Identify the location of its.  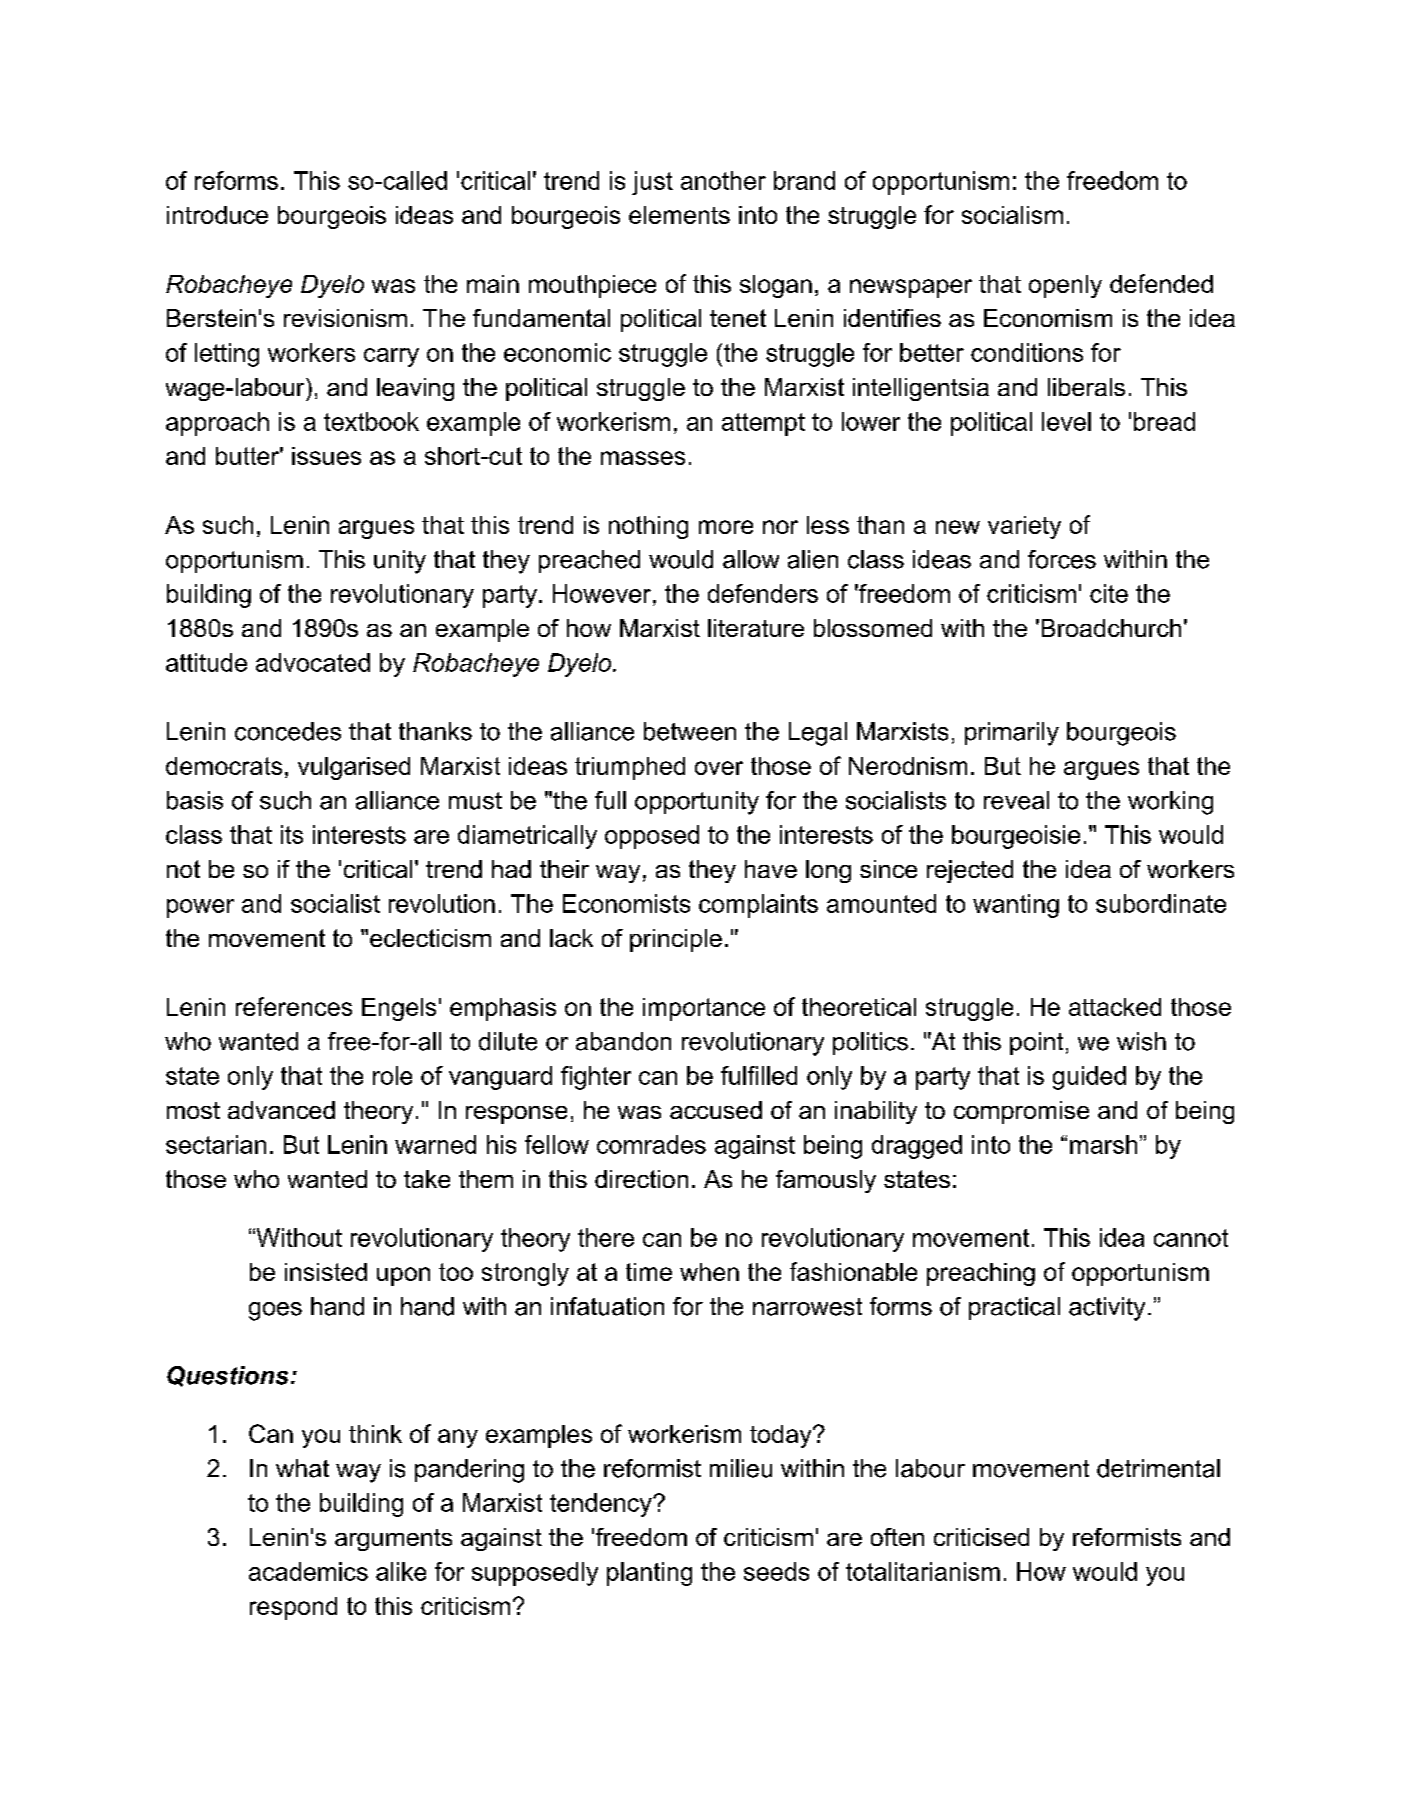
(292, 834).
